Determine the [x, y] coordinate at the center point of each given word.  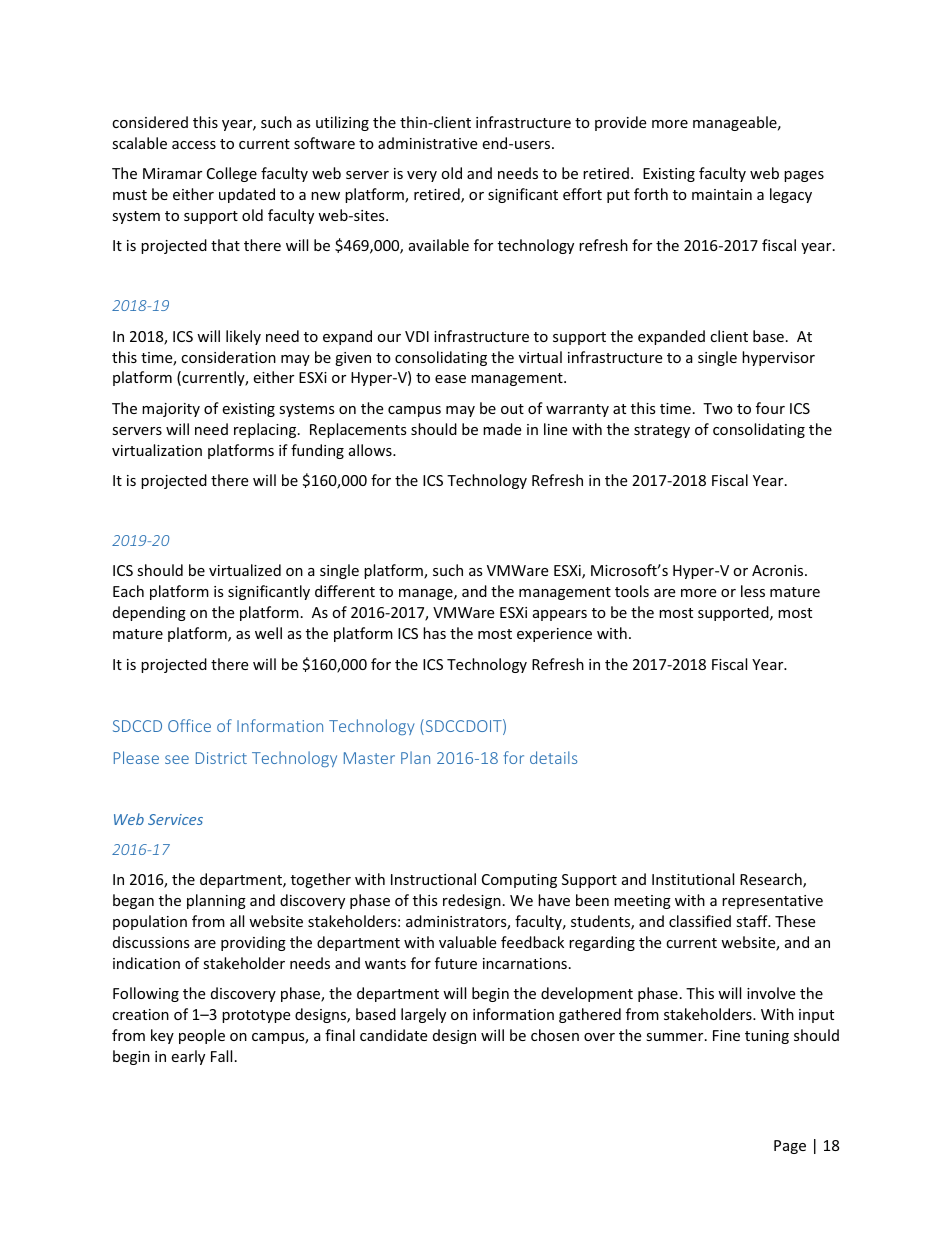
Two [718, 408]
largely [423, 1015]
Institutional [693, 879]
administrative [427, 143]
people [202, 1036]
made [502, 429]
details [553, 757]
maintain [722, 194]
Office [189, 725]
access [194, 145]
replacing [266, 430]
